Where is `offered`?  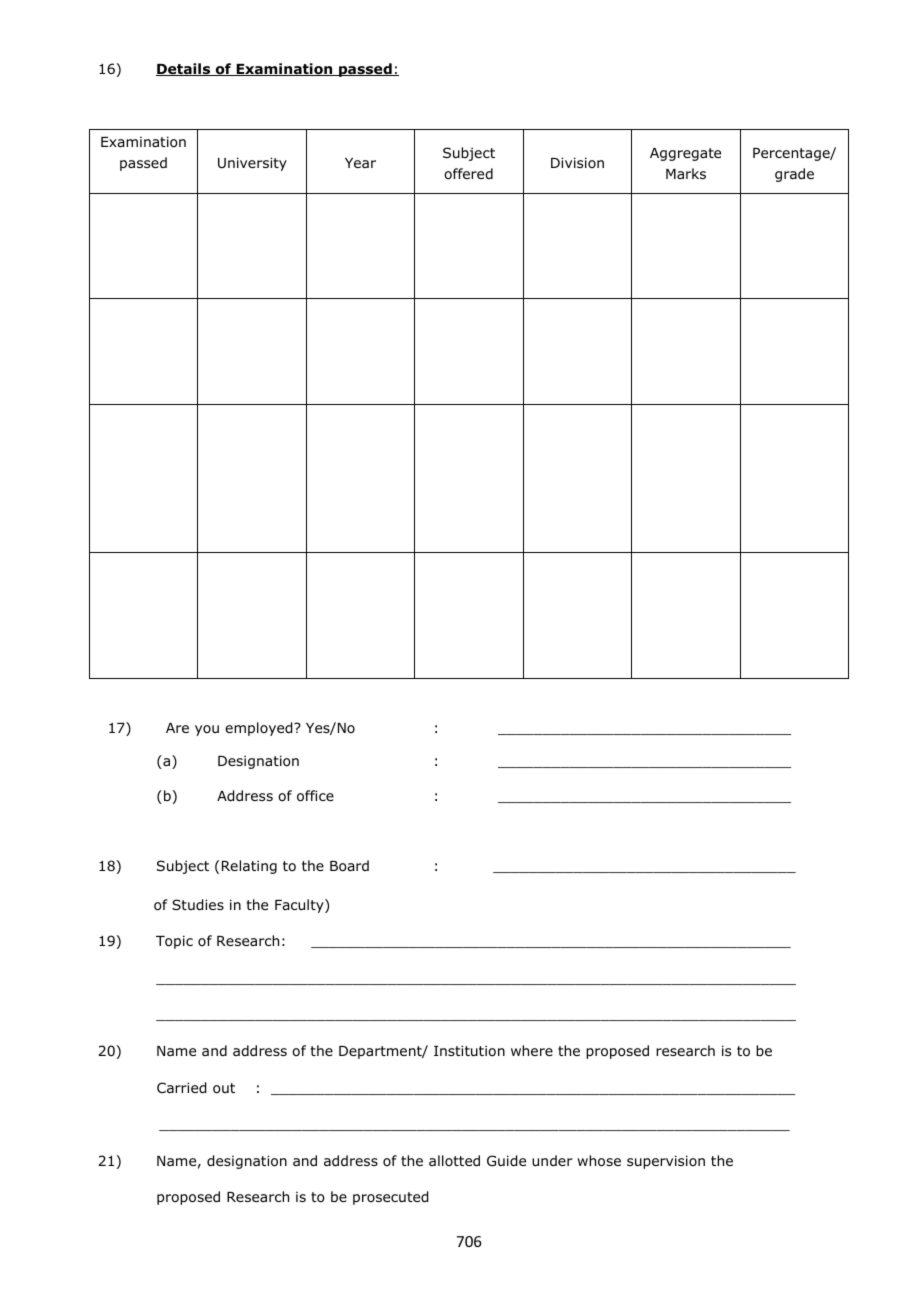
offered is located at coordinates (468, 173).
